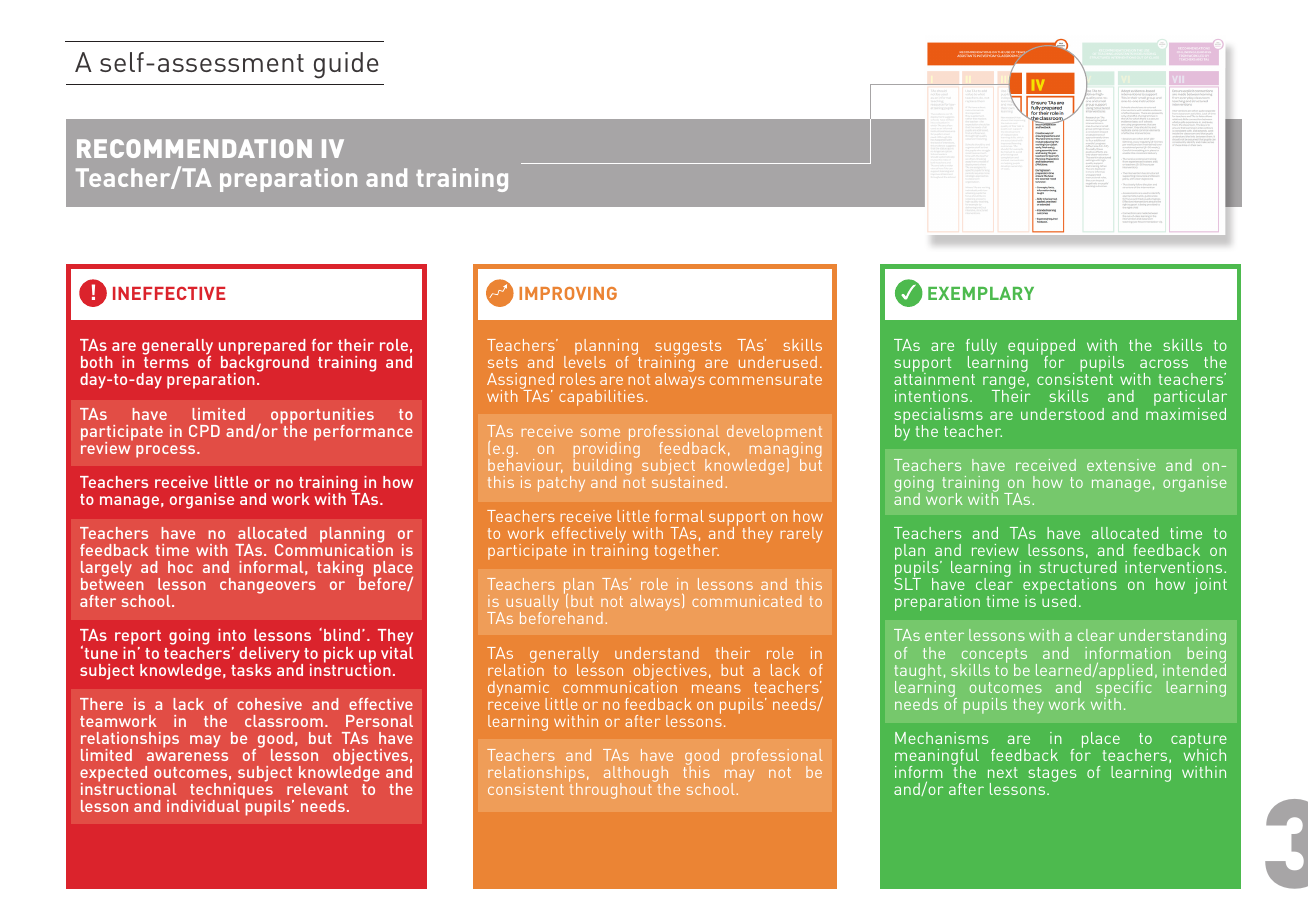 The width and height of the screenshot is (1308, 924). Describe the element at coordinates (600, 433) in the screenshot. I see `some` at that location.
